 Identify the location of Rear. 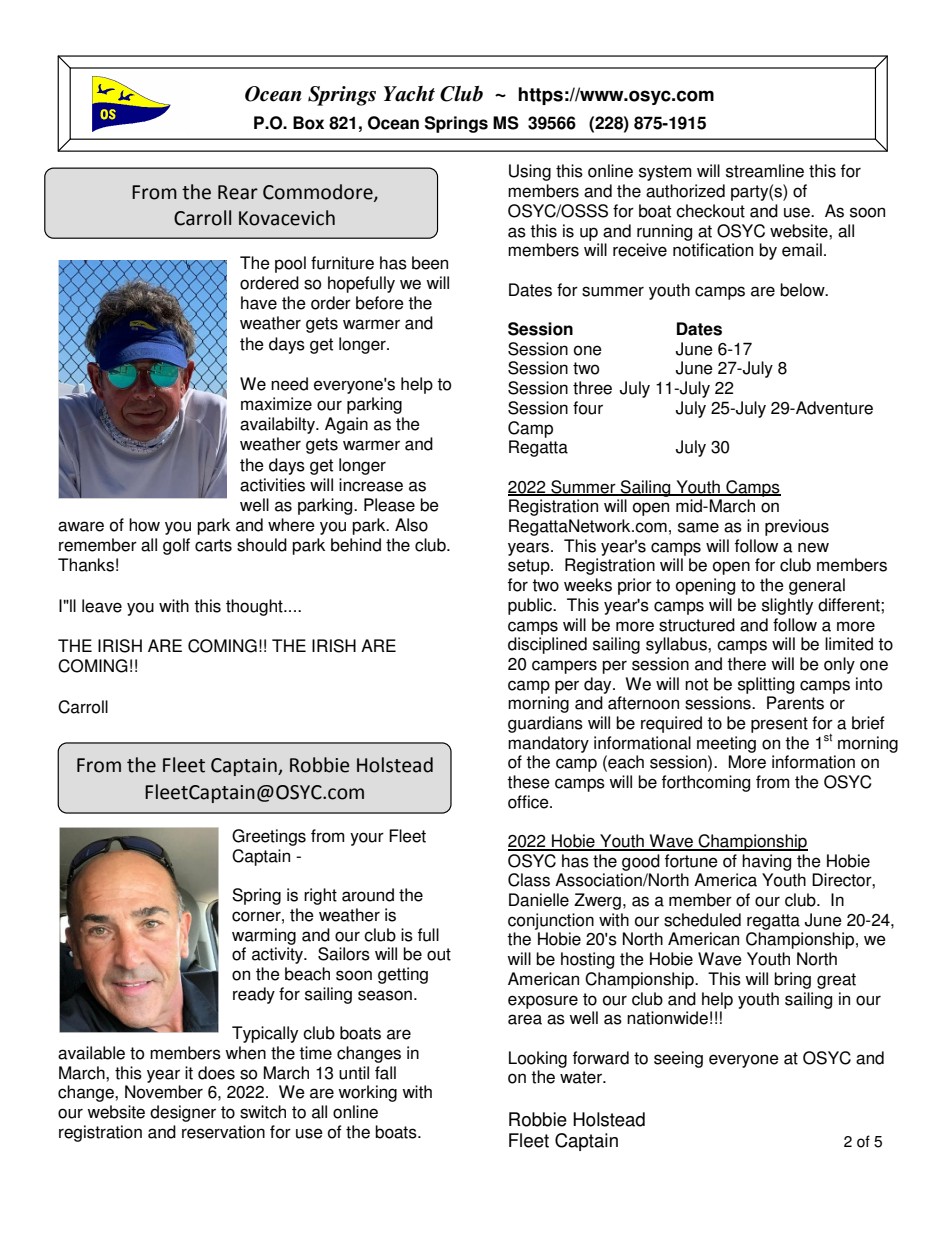
(238, 192).
